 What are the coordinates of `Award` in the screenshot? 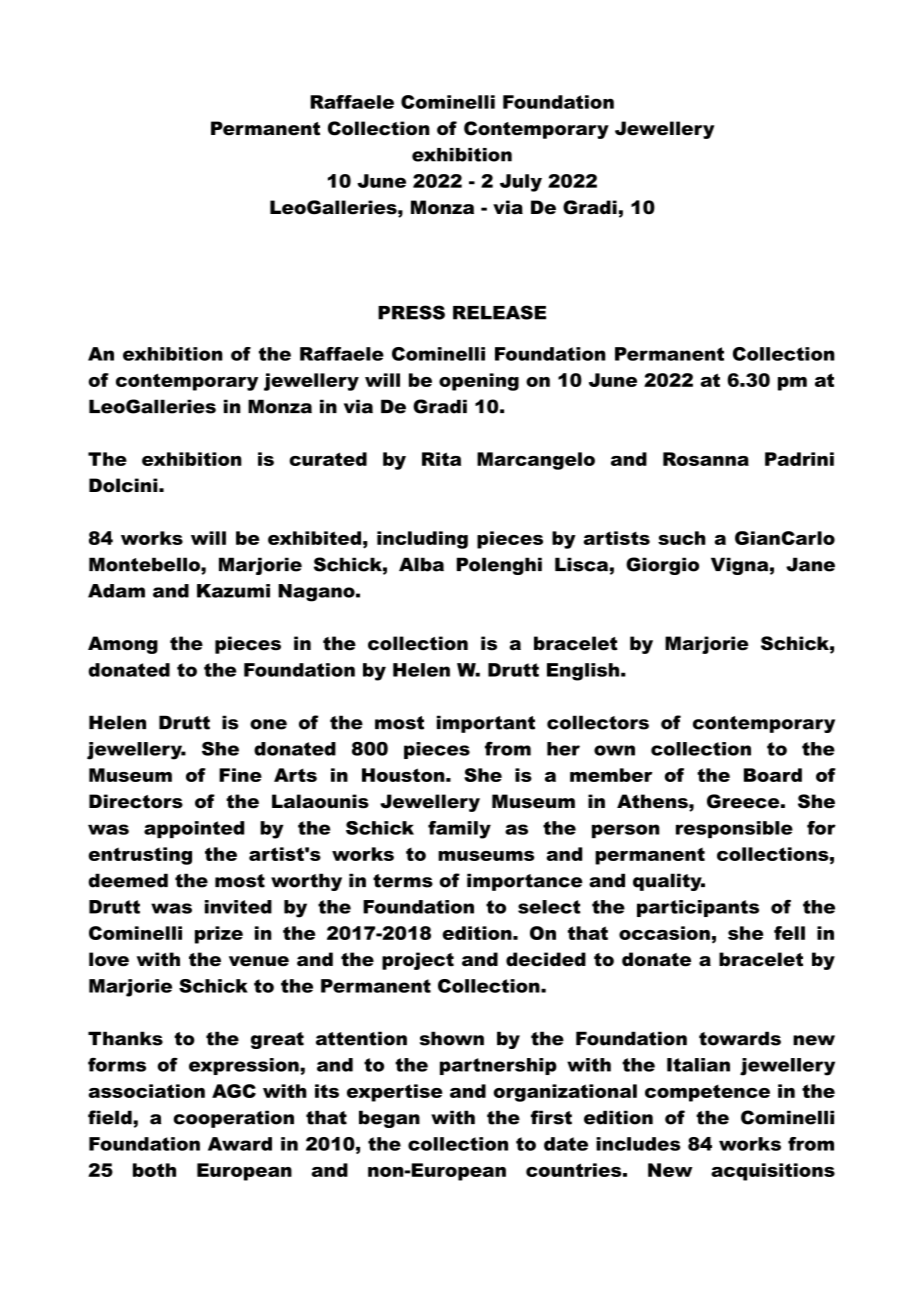 It's located at (240, 1144).
